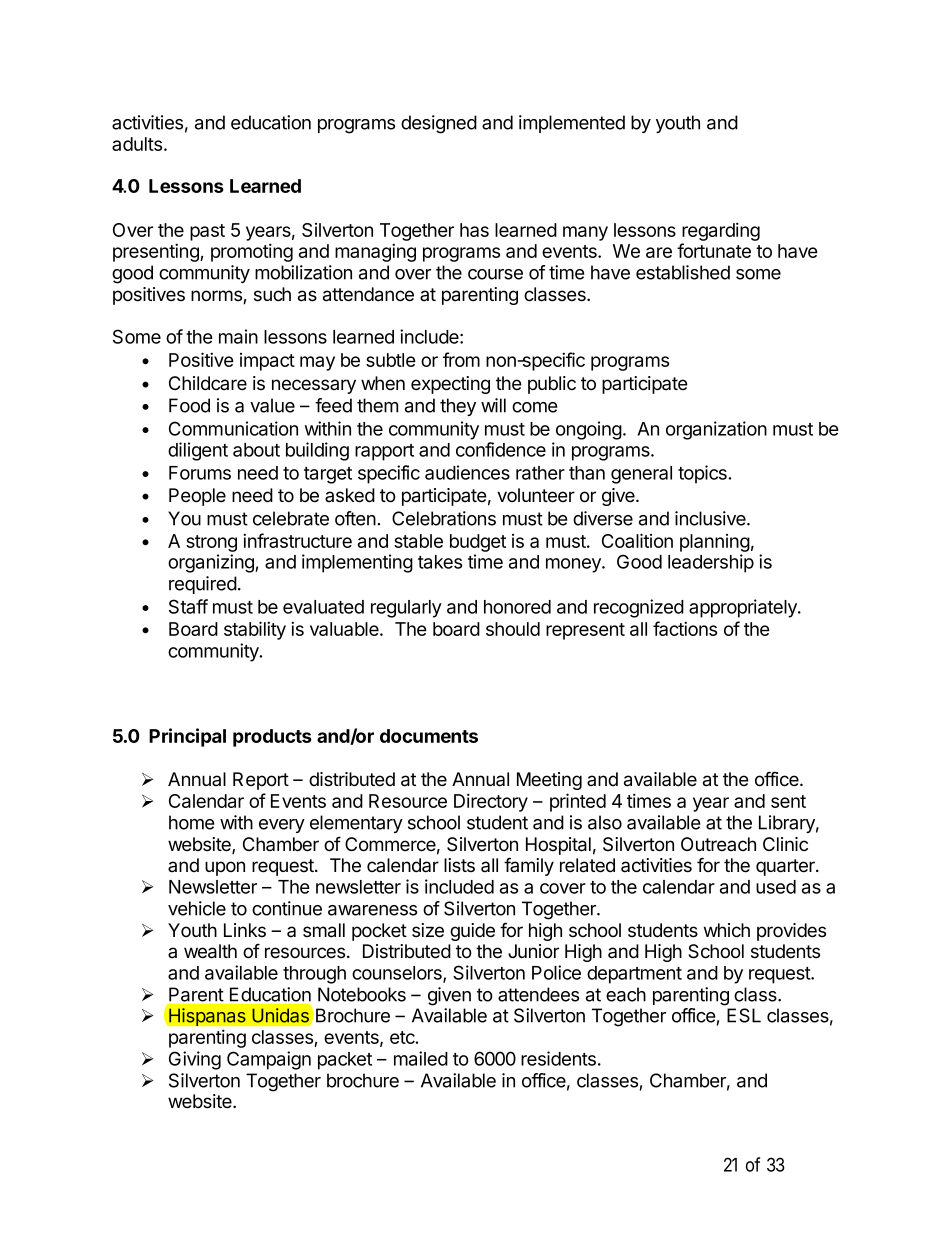  Describe the element at coordinates (501, 449) in the screenshot. I see `confidence` at that location.
